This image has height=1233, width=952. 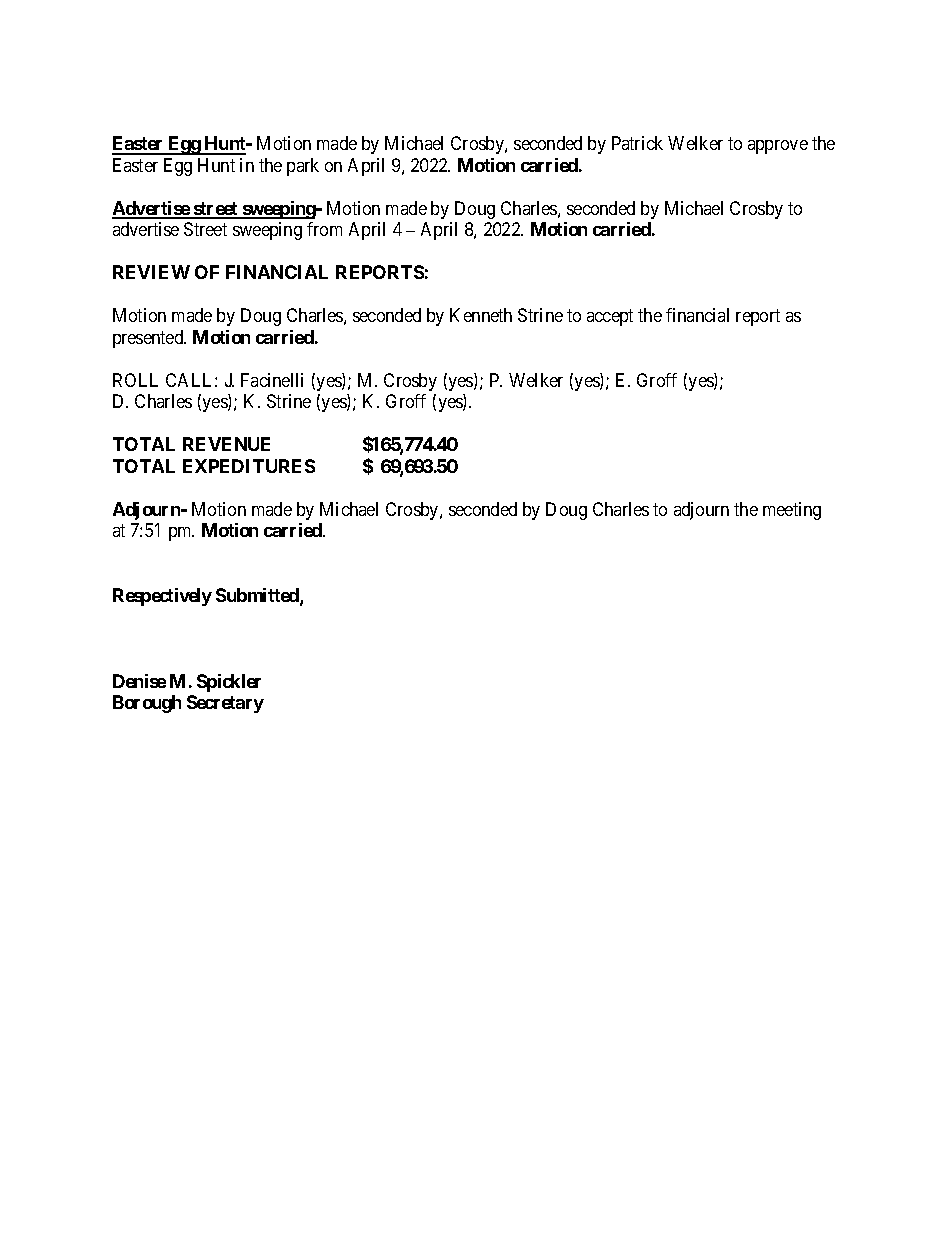 I want to click on Secretary, so click(x=225, y=704).
